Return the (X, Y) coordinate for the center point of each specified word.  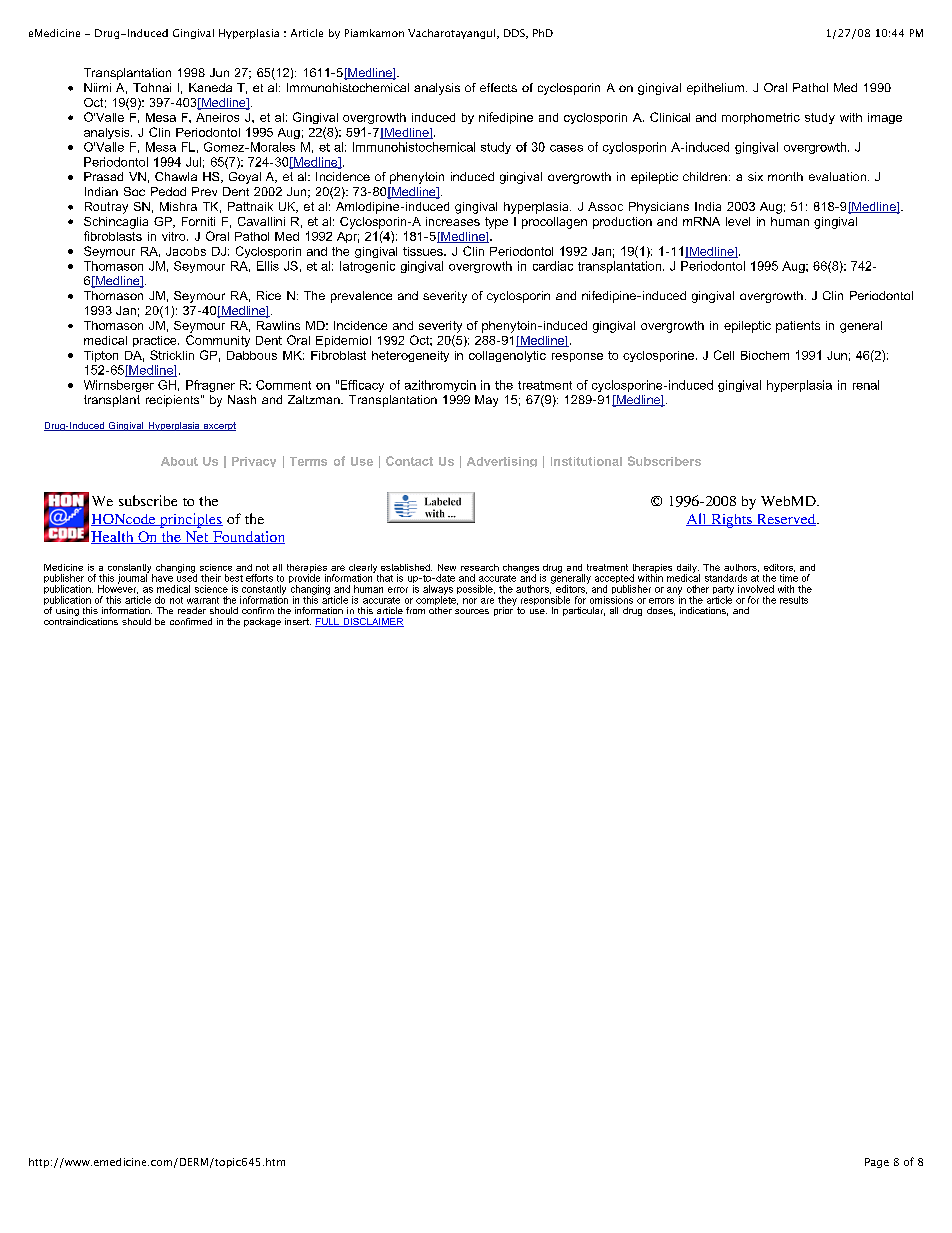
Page (877, 1163)
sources (472, 611)
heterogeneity (410, 356)
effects (498, 87)
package (262, 622)
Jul (193, 162)
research (480, 567)
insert (298, 621)
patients (798, 327)
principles (190, 520)
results (794, 600)
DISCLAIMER (372, 622)
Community (218, 341)
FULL (328, 622)
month (785, 176)
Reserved (786, 520)
